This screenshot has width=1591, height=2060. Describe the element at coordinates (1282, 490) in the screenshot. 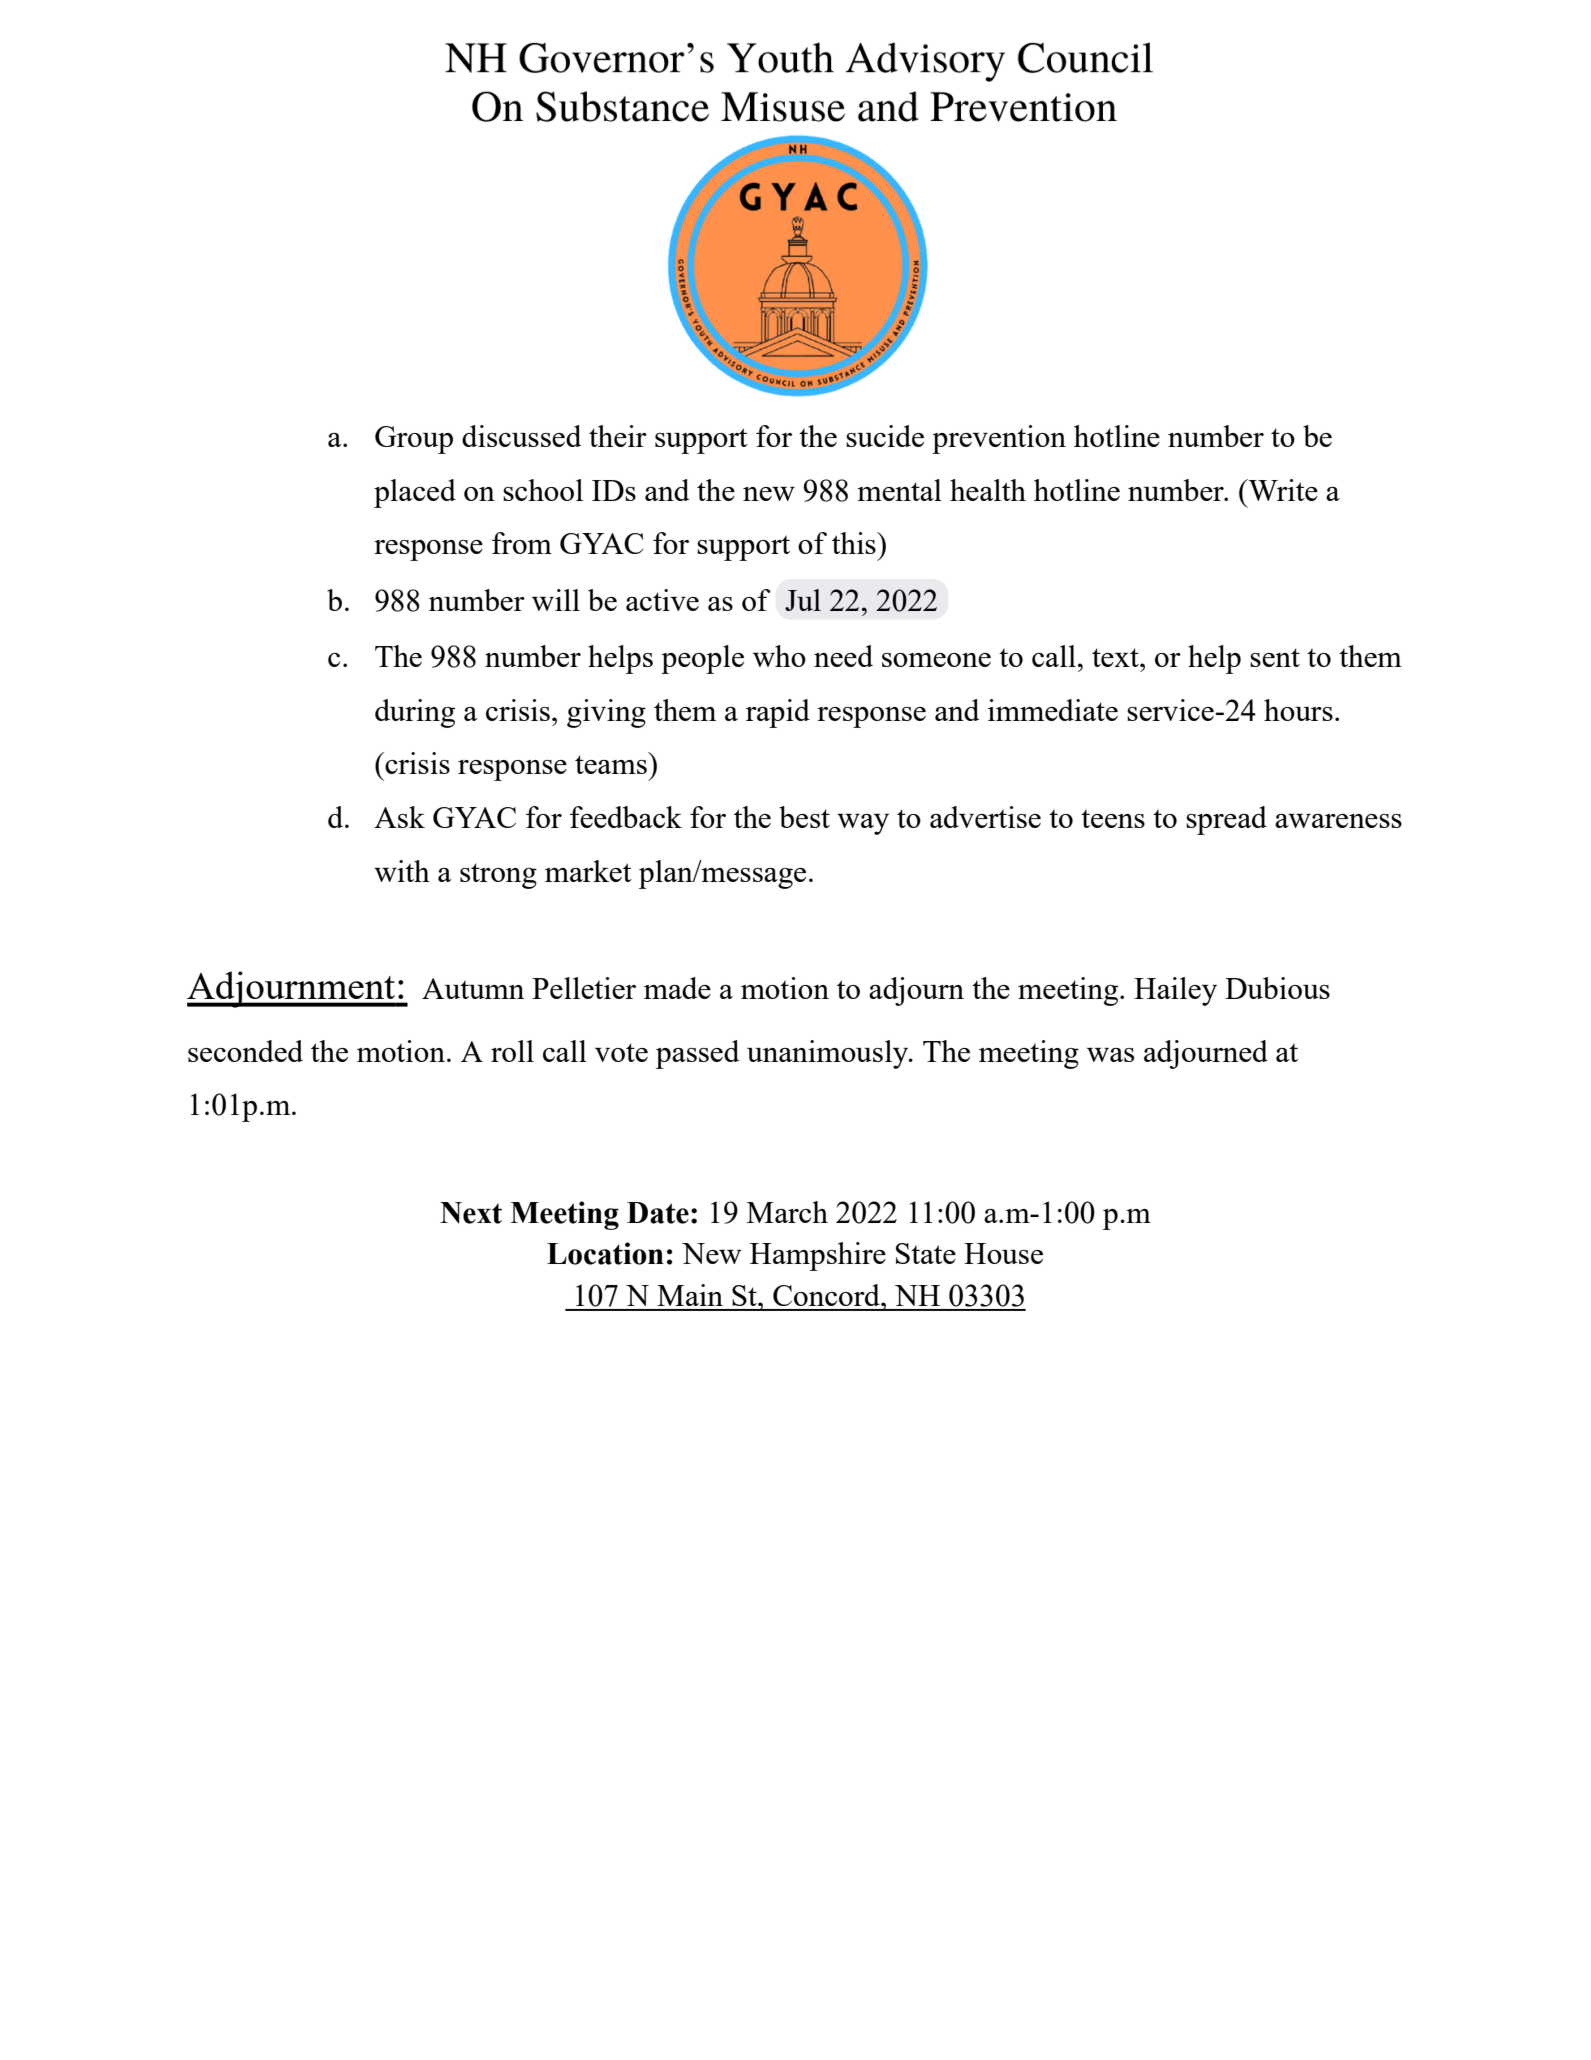

I see `Write` at that location.
